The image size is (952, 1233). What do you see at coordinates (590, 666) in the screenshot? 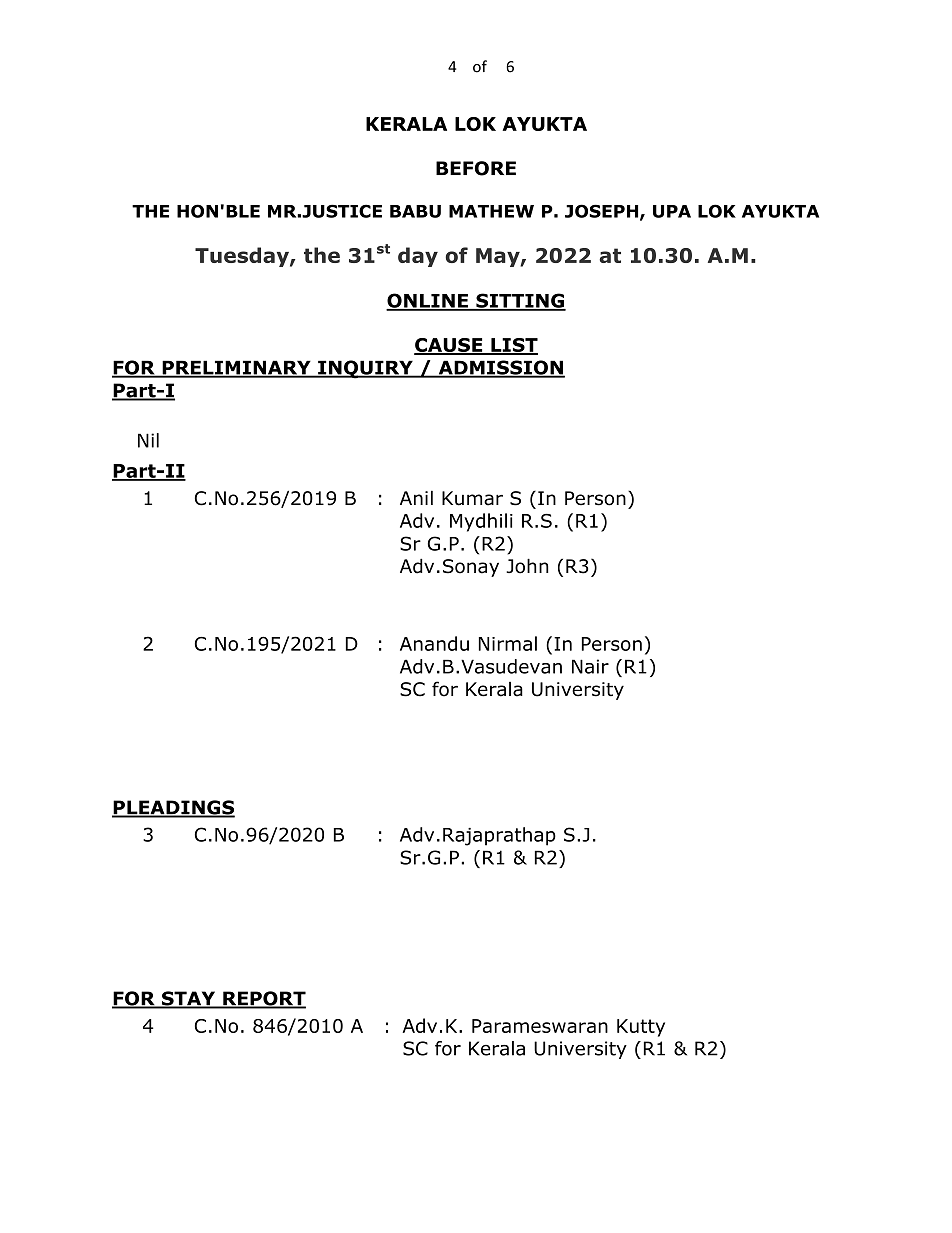
I see `Nair` at bounding box center [590, 666].
